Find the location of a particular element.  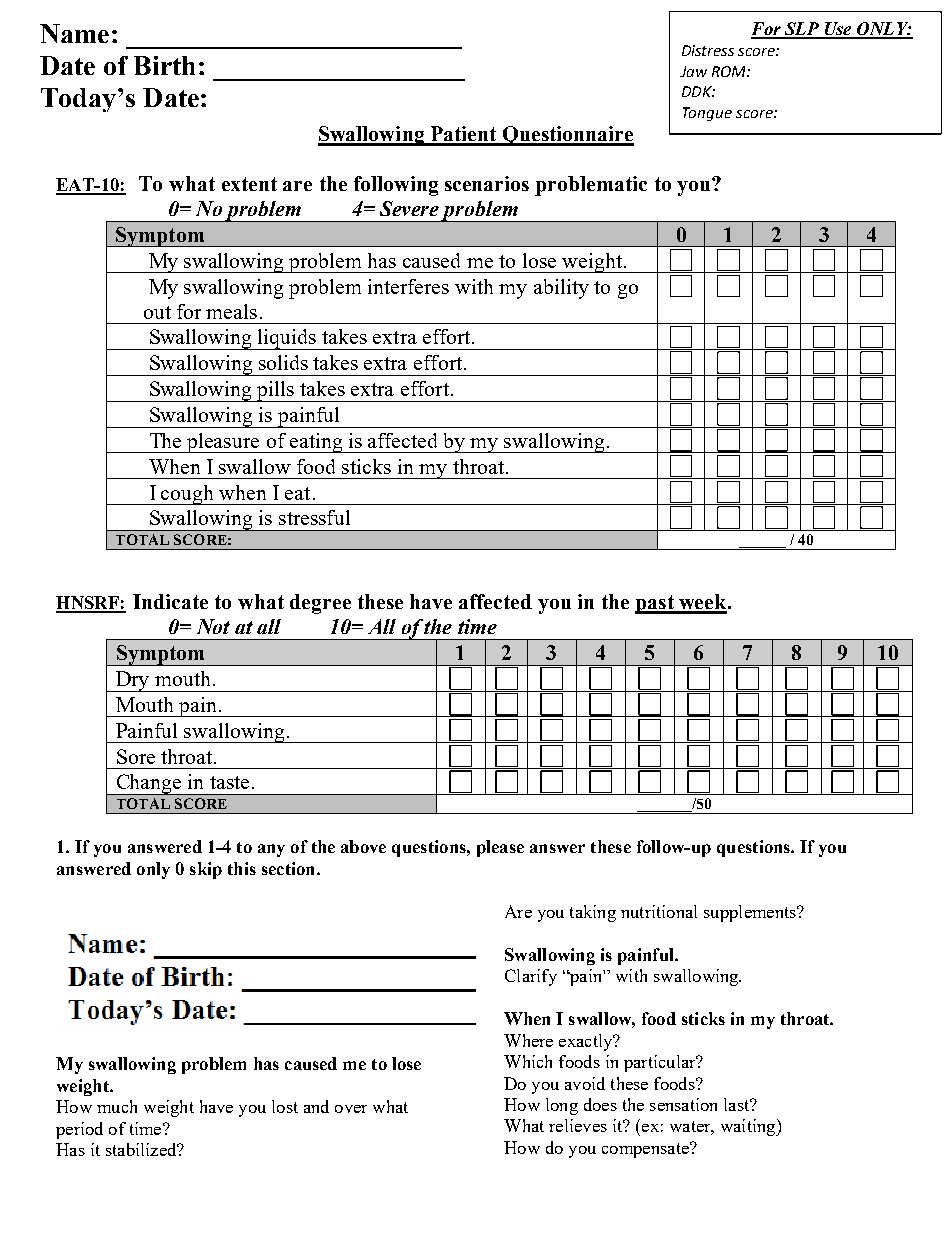

please is located at coordinates (500, 848).
